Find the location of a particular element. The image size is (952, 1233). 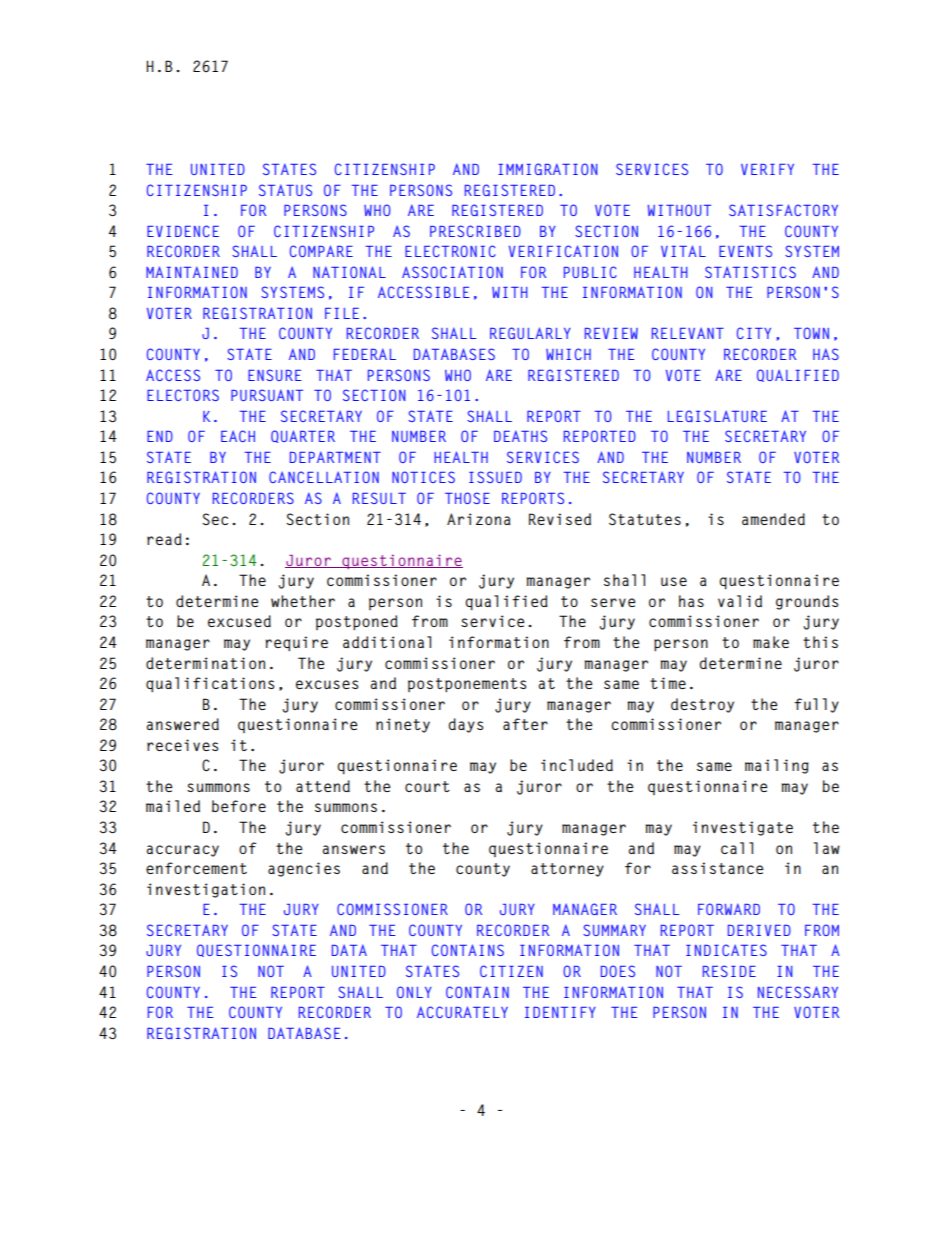

EACH is located at coordinates (238, 436).
